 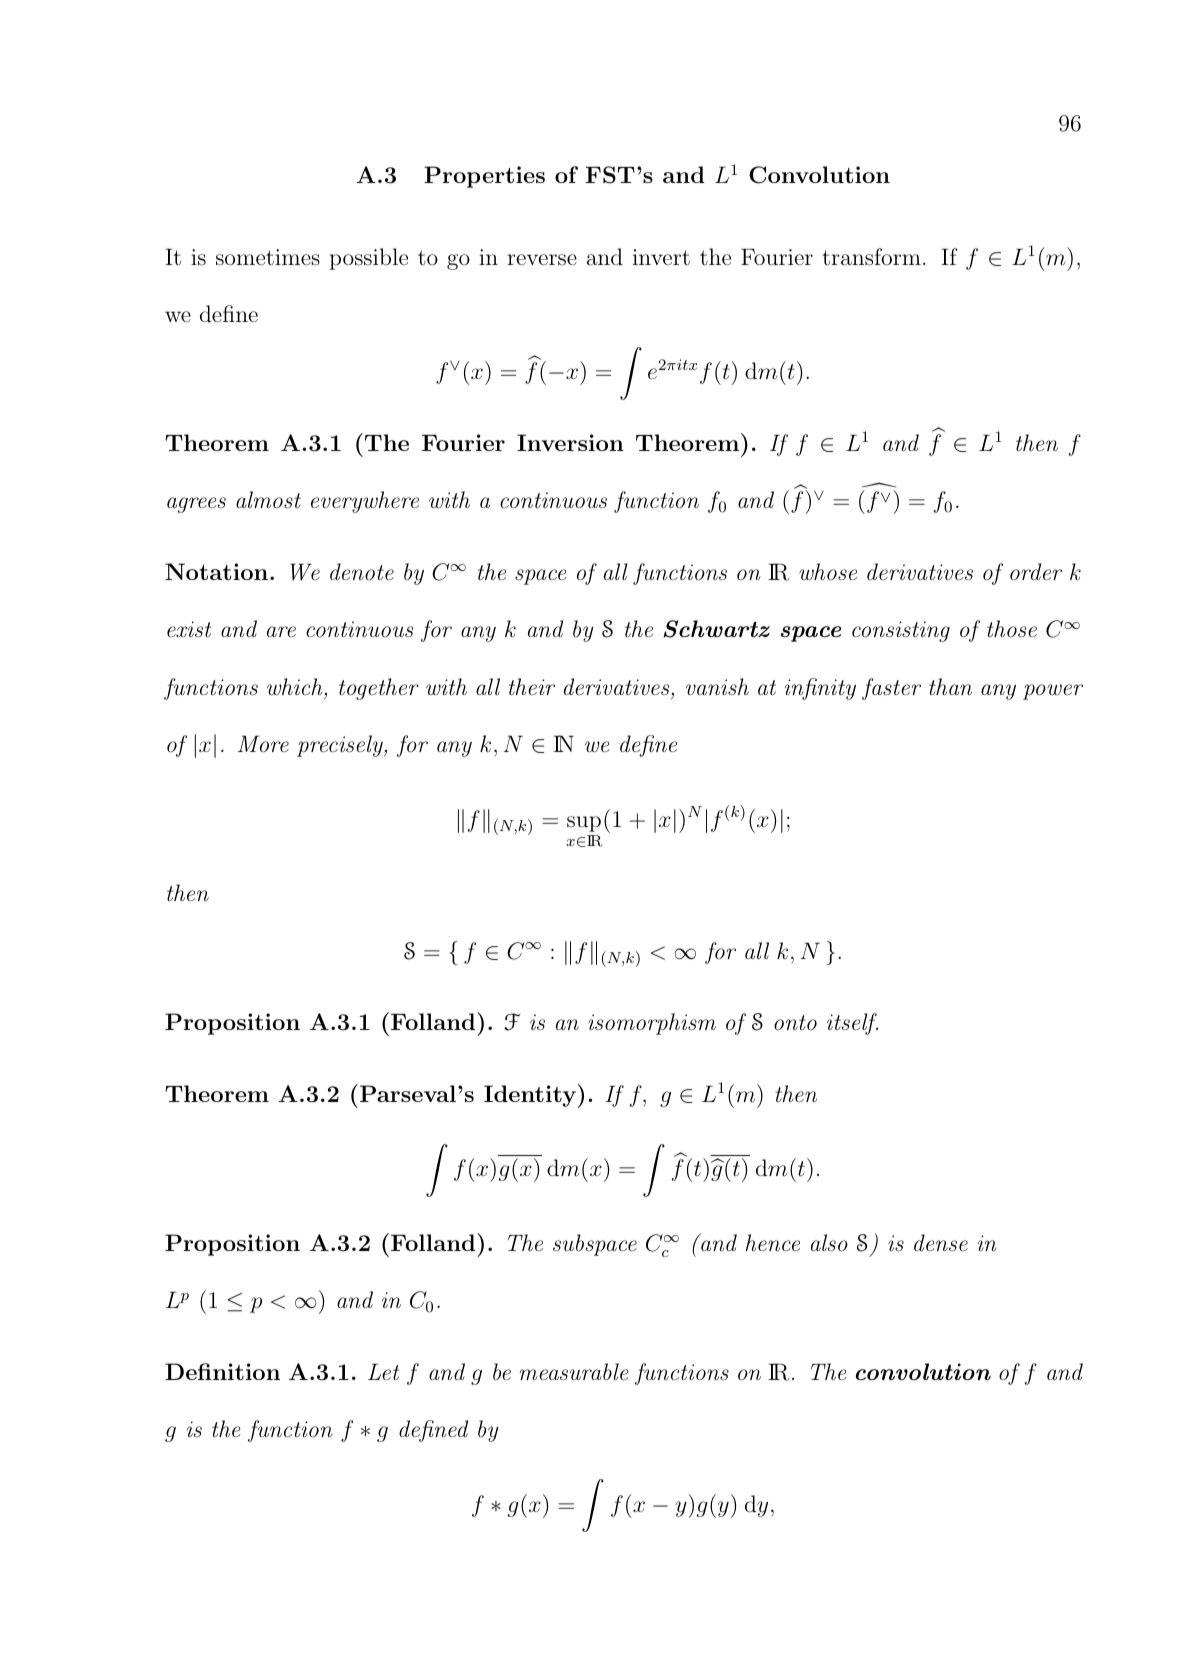 What do you see at coordinates (268, 257) in the image?
I see `sometimes` at bounding box center [268, 257].
